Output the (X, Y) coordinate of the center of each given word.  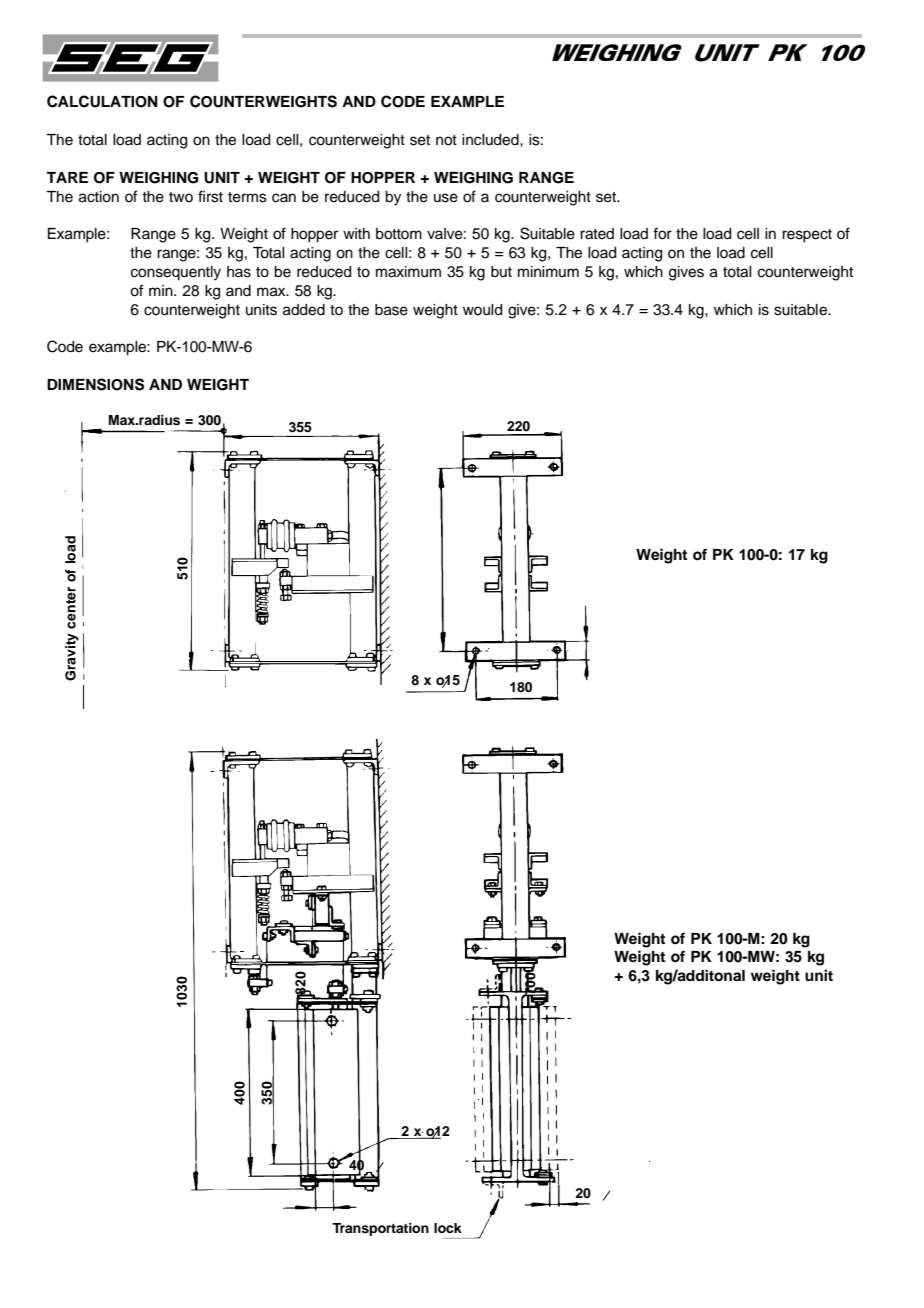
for (662, 233)
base (391, 310)
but (501, 271)
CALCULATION (102, 101)
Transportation (380, 1229)
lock (448, 1228)
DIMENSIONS (95, 384)
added (304, 310)
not (446, 140)
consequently (176, 273)
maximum (408, 272)
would (482, 310)
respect (807, 235)
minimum (548, 271)
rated (597, 234)
